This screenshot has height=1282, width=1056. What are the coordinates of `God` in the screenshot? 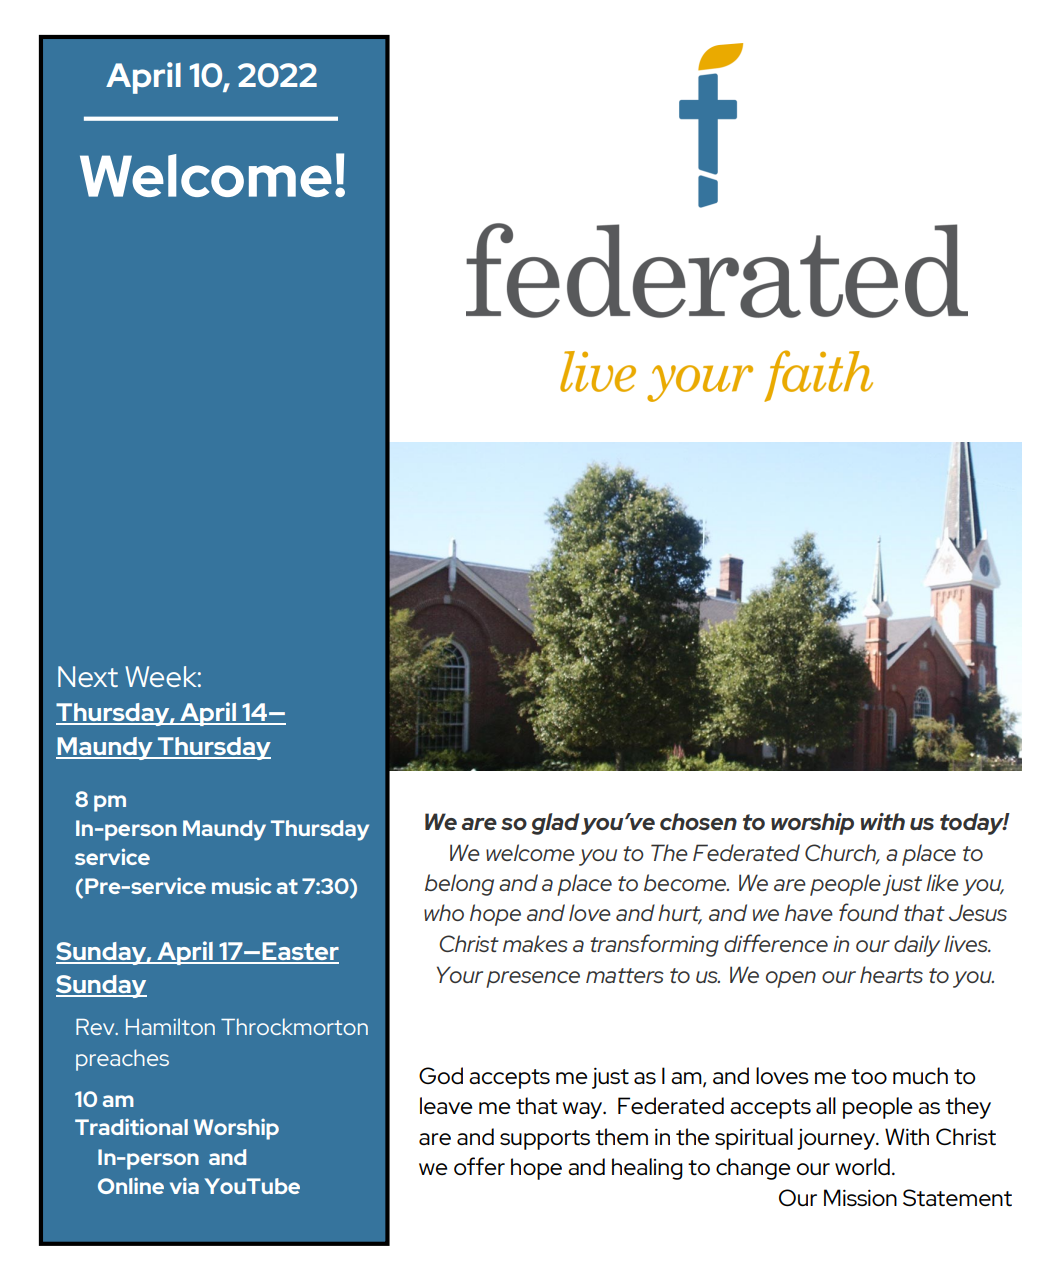 It's located at (441, 1075).
